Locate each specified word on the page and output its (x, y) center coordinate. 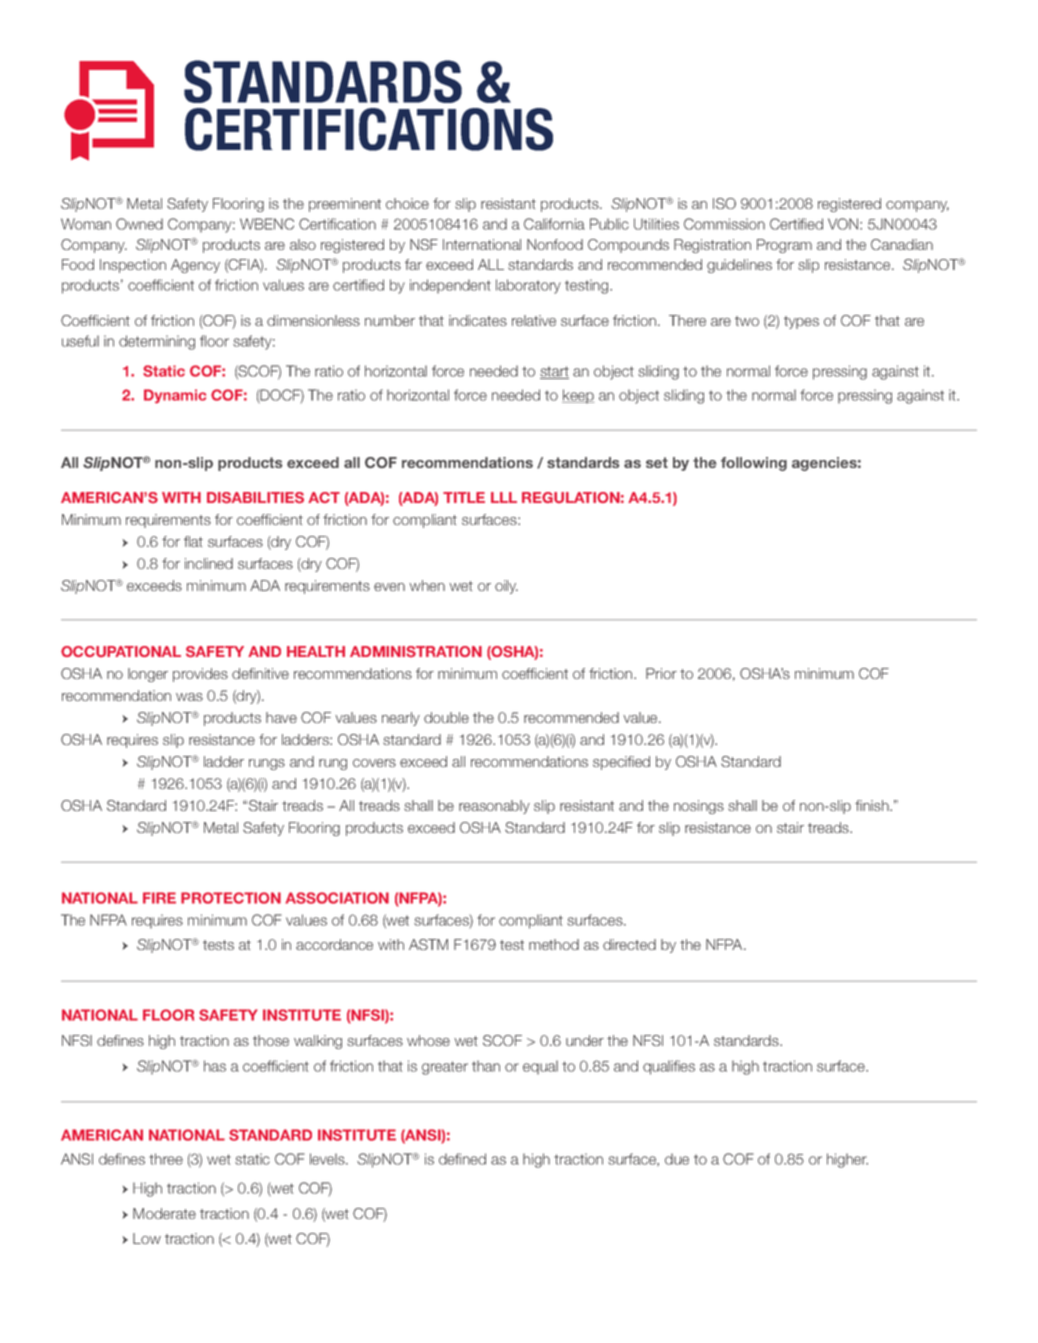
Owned (139, 224)
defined (462, 1159)
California (554, 224)
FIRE (159, 898)
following (754, 464)
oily (506, 587)
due (677, 1159)
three (166, 1159)
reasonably (494, 807)
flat (193, 541)
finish (873, 805)
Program (784, 246)
